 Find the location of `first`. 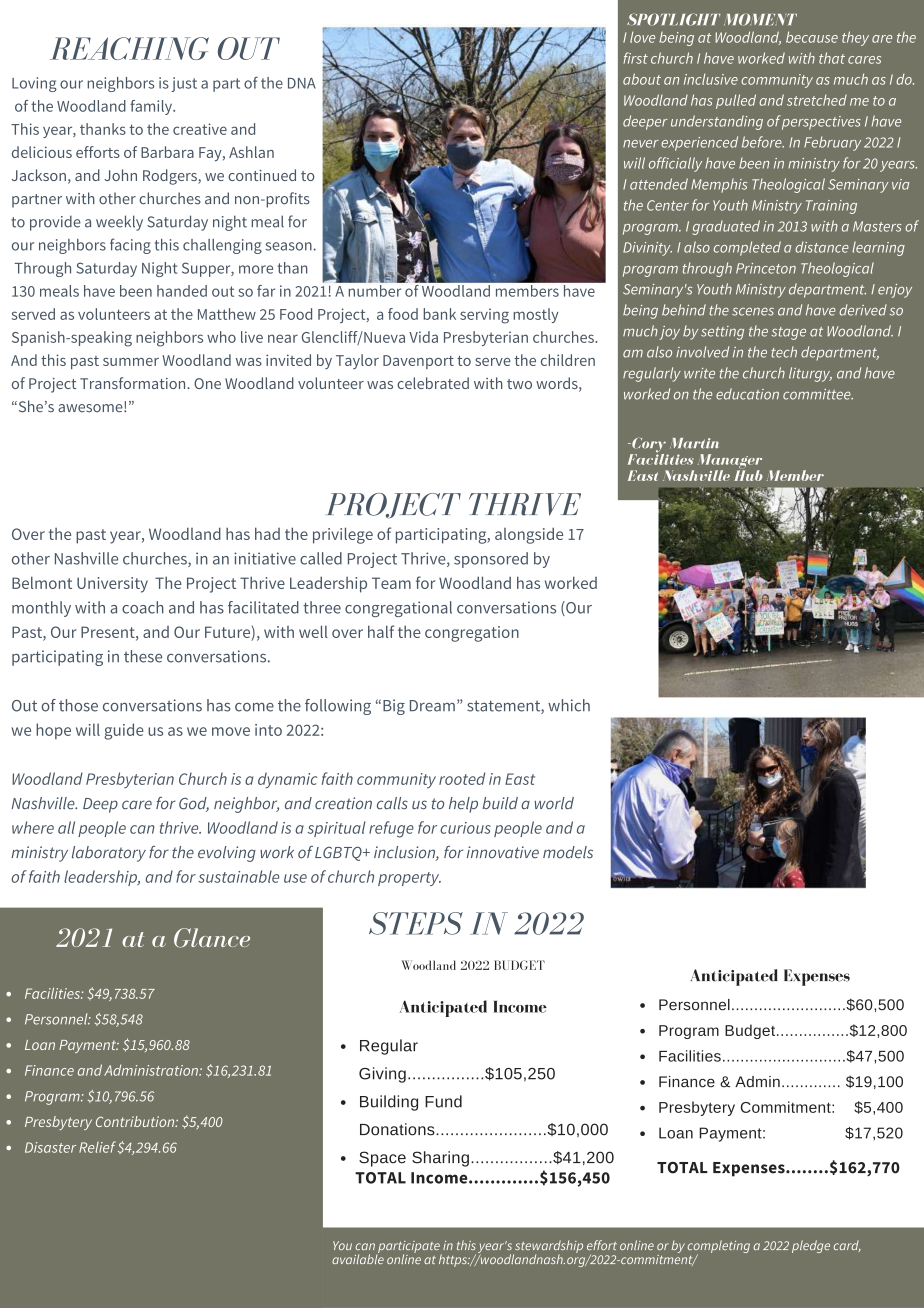

first is located at coordinates (635, 58).
